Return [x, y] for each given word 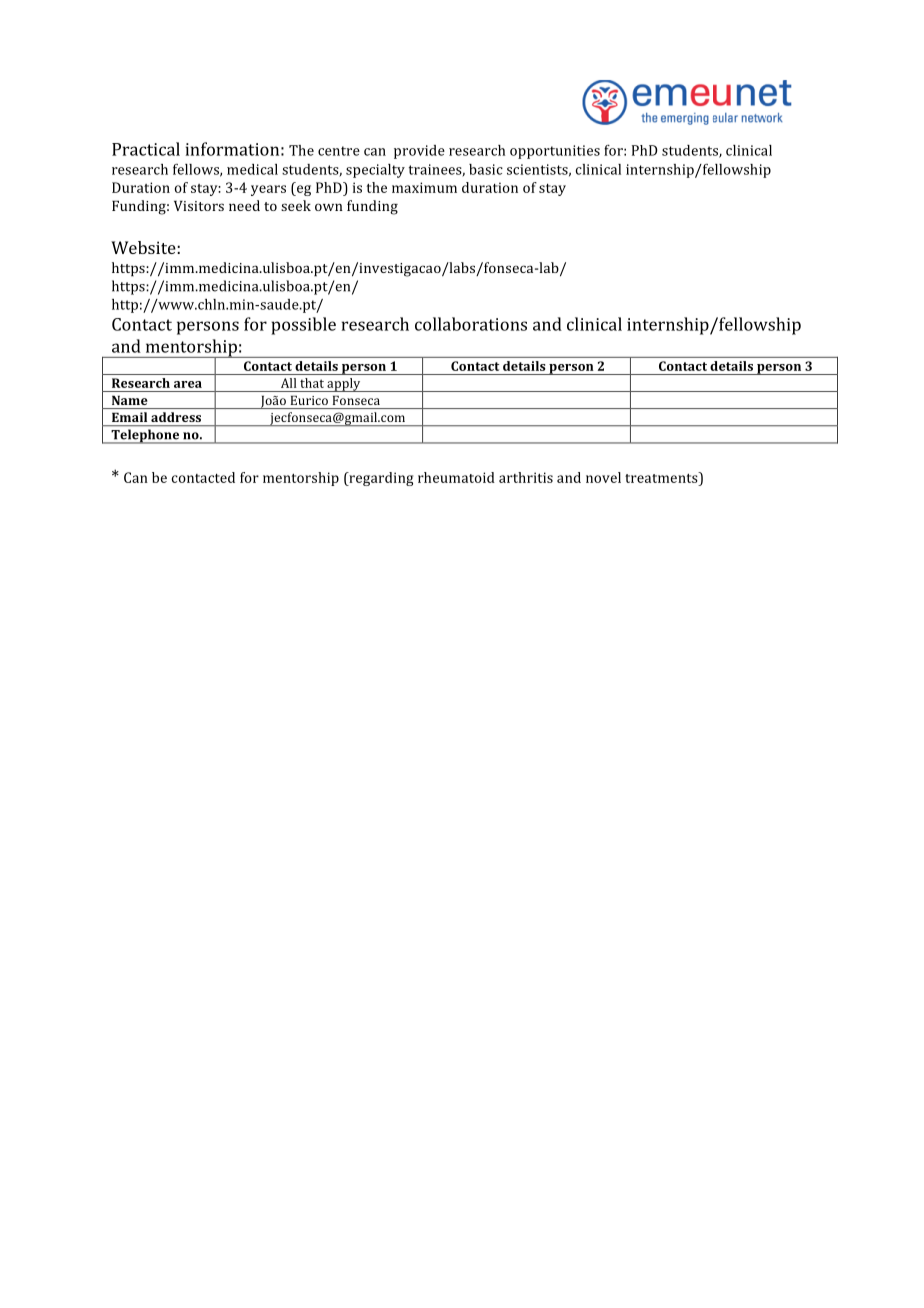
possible [303, 326]
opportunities [555, 152]
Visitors [199, 206]
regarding [380, 479]
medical [252, 169]
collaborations [471, 324]
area [188, 384]
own [329, 207]
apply [344, 385]
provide [419, 152]
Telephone [145, 436]
